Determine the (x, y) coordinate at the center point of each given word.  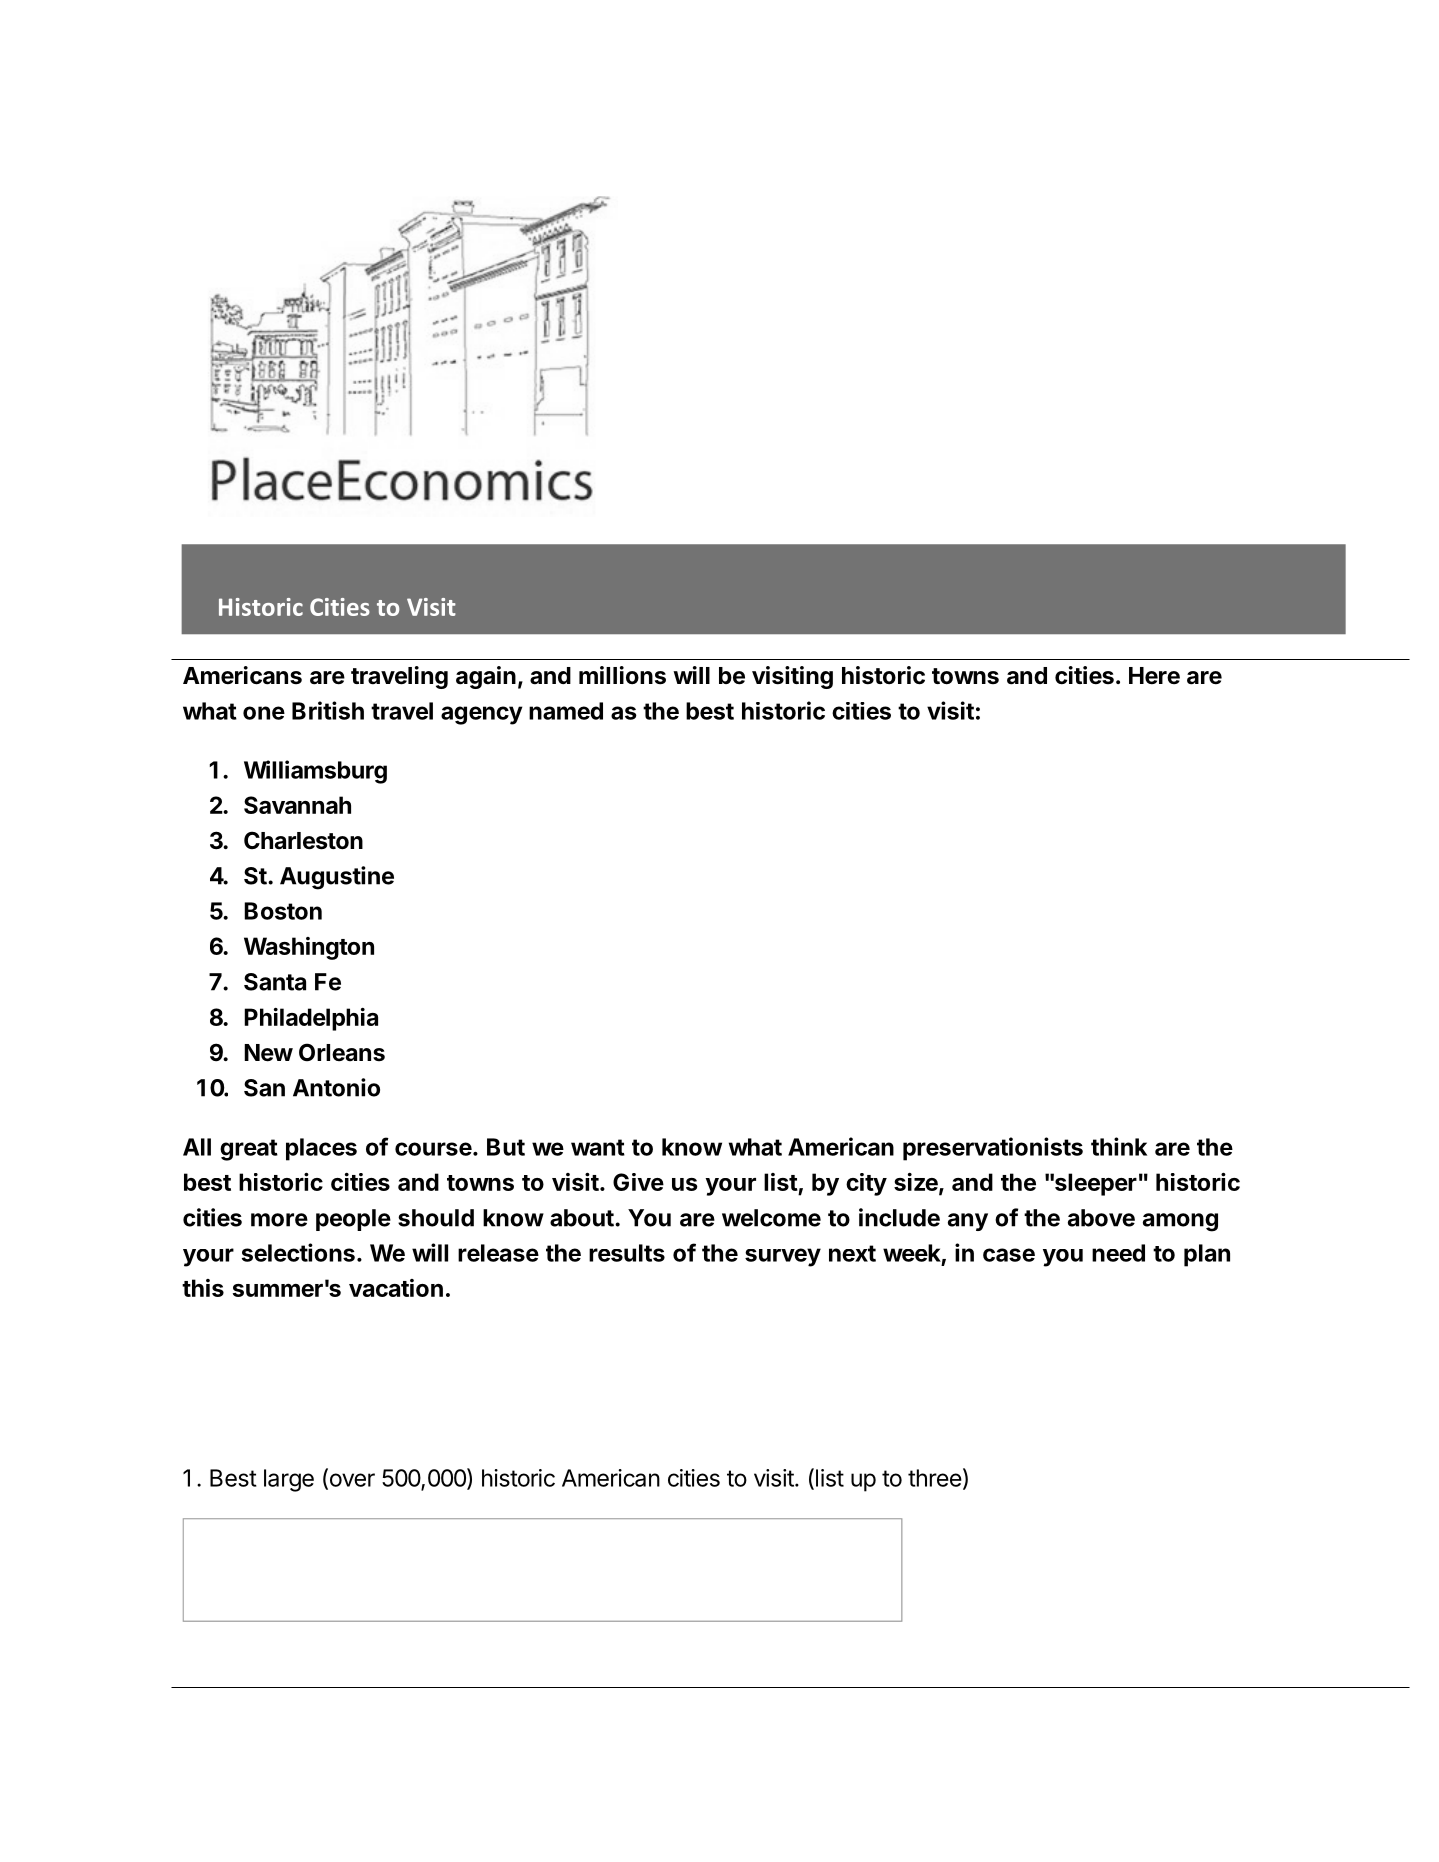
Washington (309, 948)
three (935, 1478)
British (328, 710)
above (1101, 1218)
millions (622, 675)
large (289, 1480)
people (353, 1220)
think (1119, 1146)
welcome (771, 1218)
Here (1154, 676)
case (1009, 1255)
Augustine (337, 878)
